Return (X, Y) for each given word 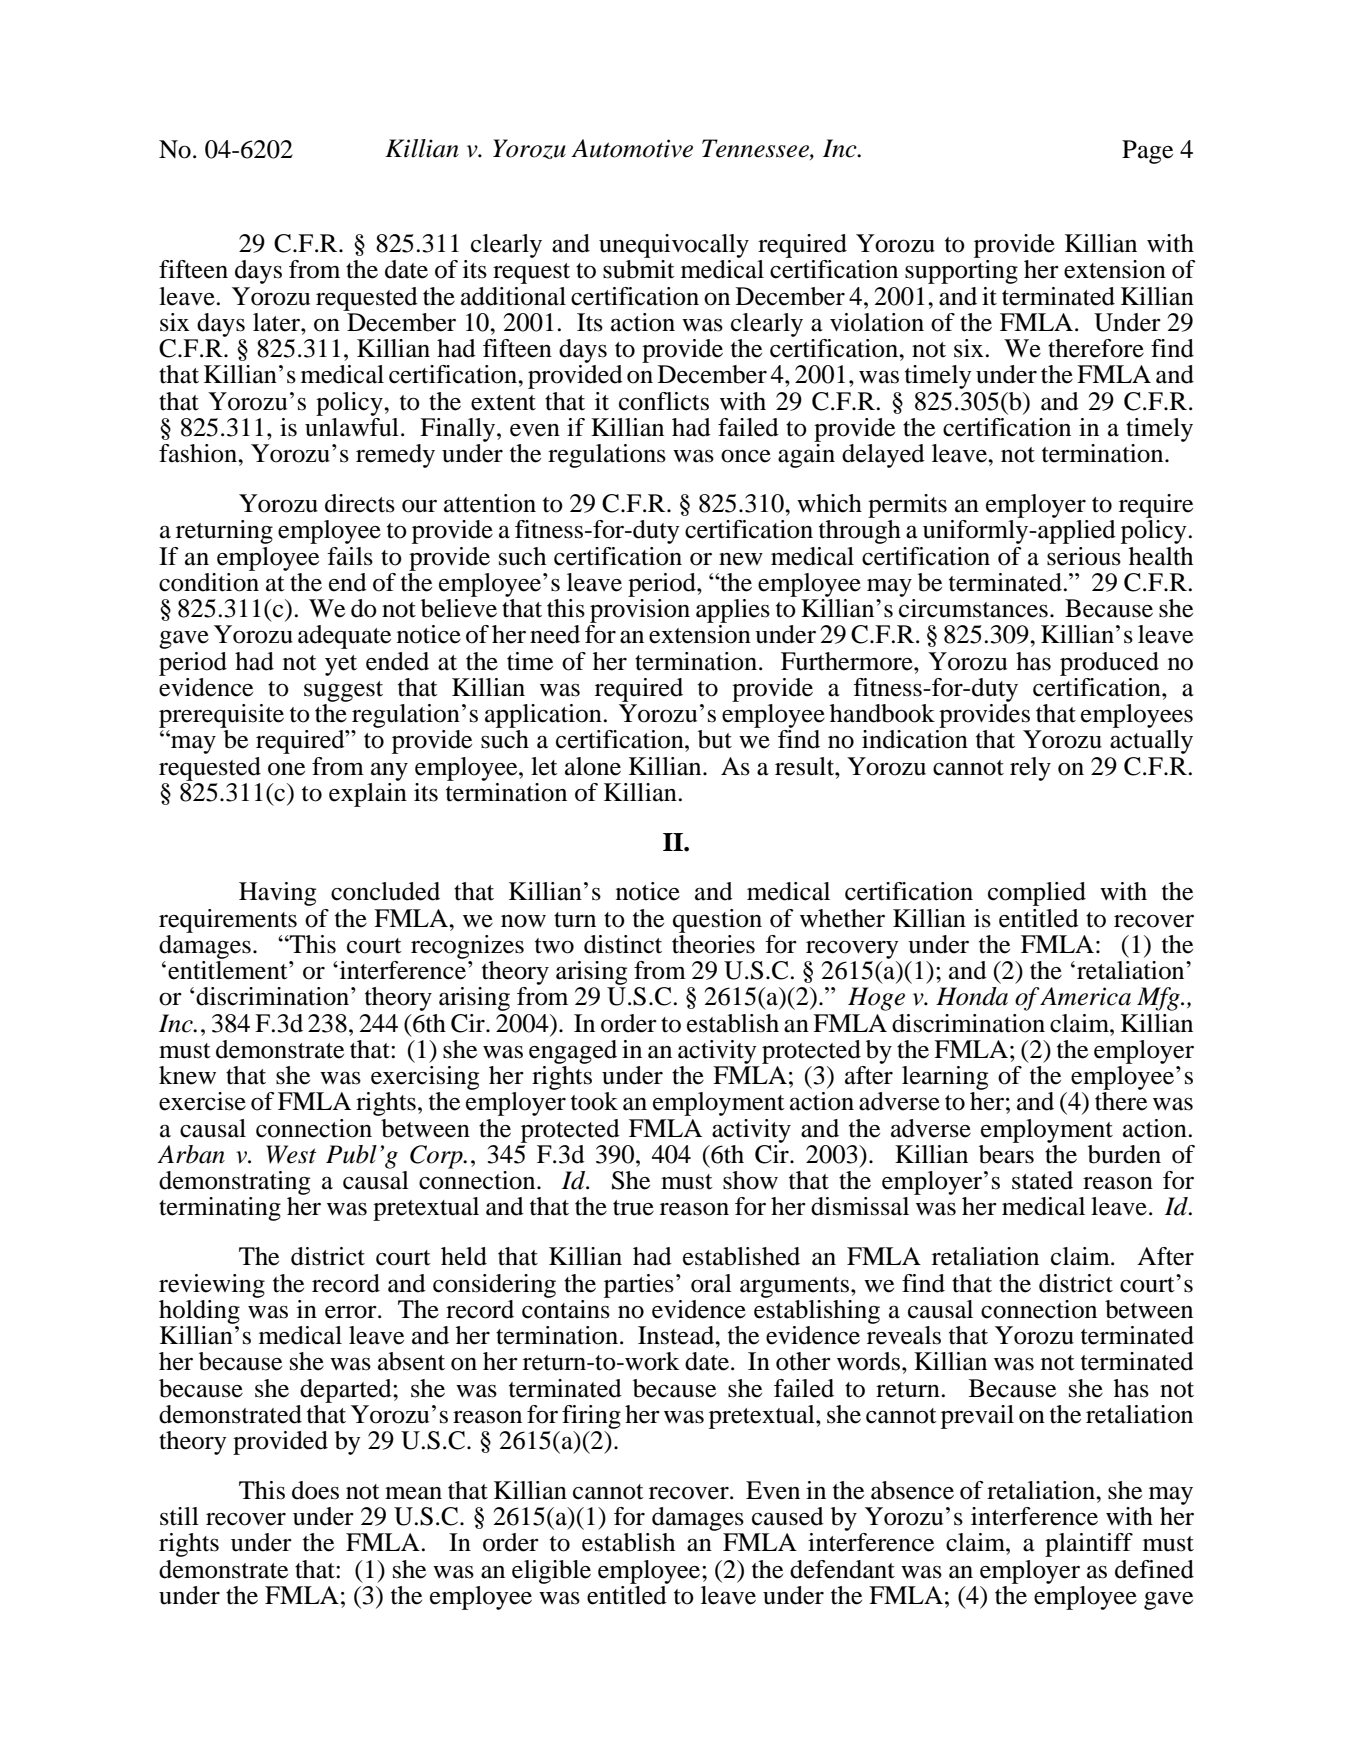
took (594, 1101)
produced (1109, 664)
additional (513, 296)
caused (788, 1516)
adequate (344, 637)
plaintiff (1089, 1545)
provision (640, 609)
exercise (202, 1101)
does (315, 1490)
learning (945, 1078)
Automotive (632, 148)
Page (1147, 152)
